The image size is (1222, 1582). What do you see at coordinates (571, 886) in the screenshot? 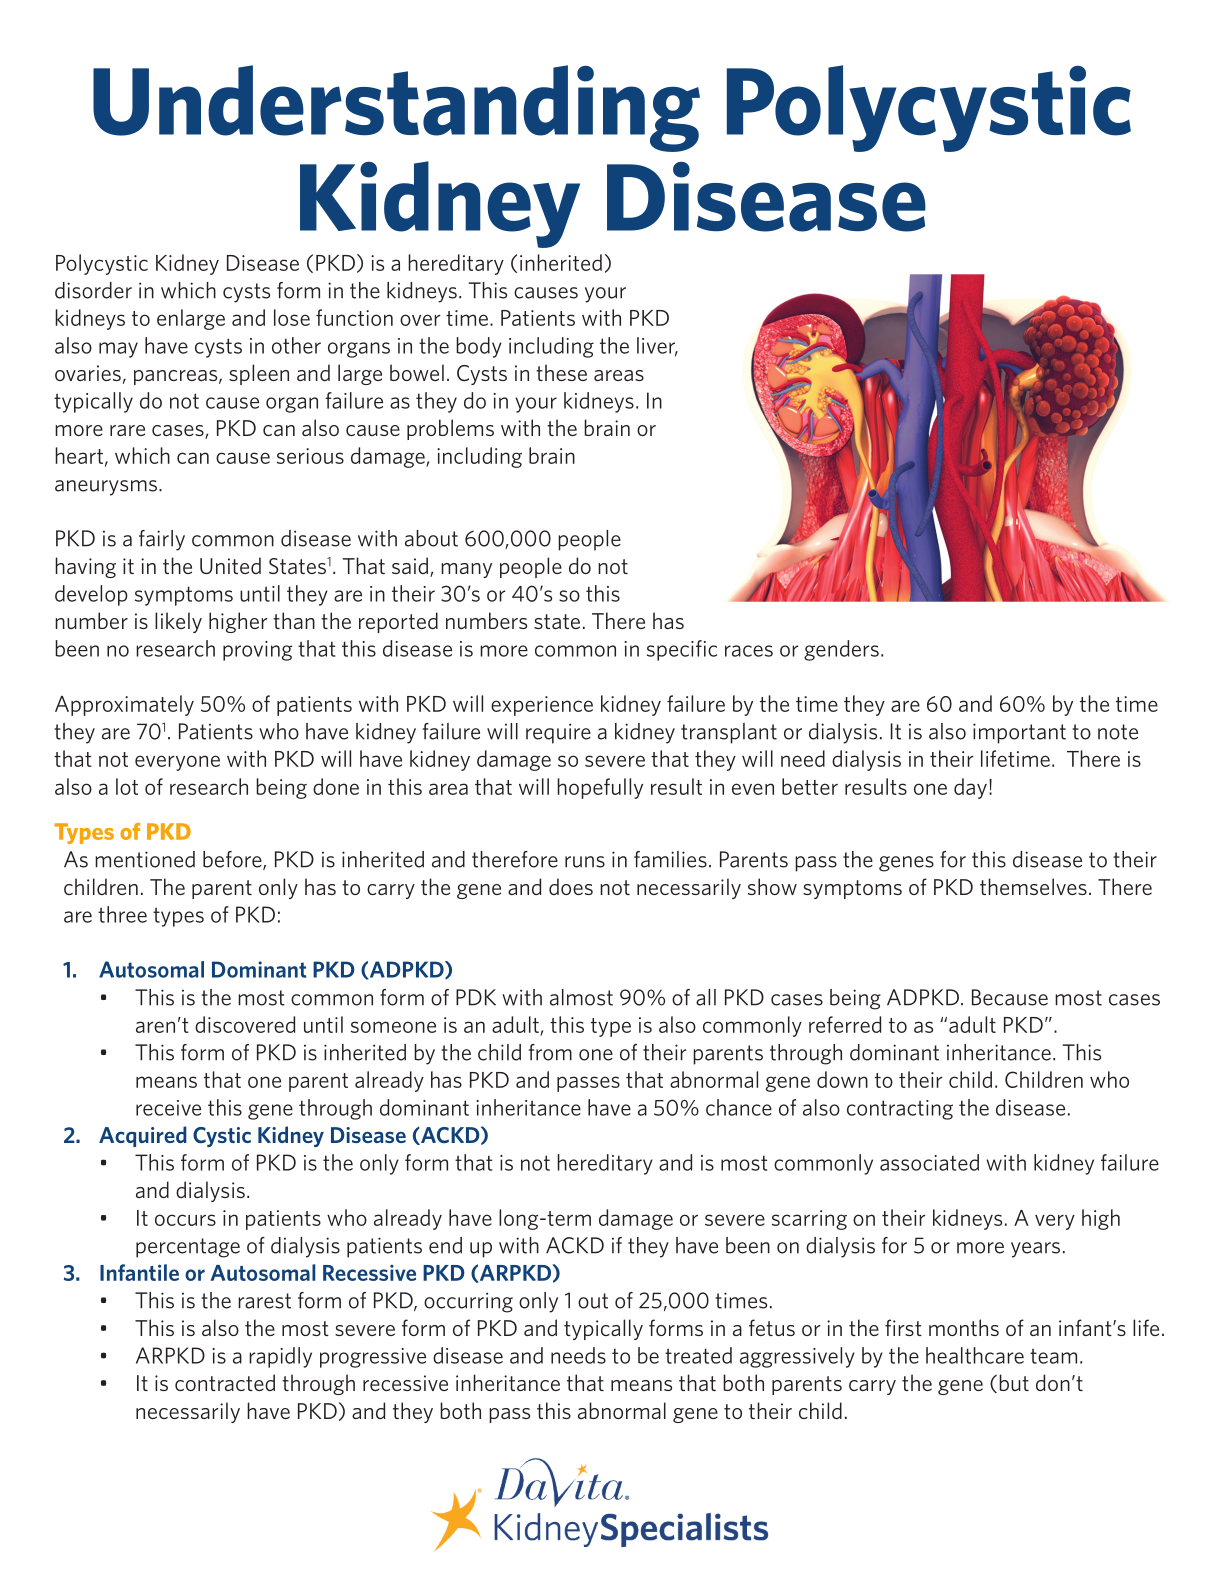
I see `does` at bounding box center [571, 886].
